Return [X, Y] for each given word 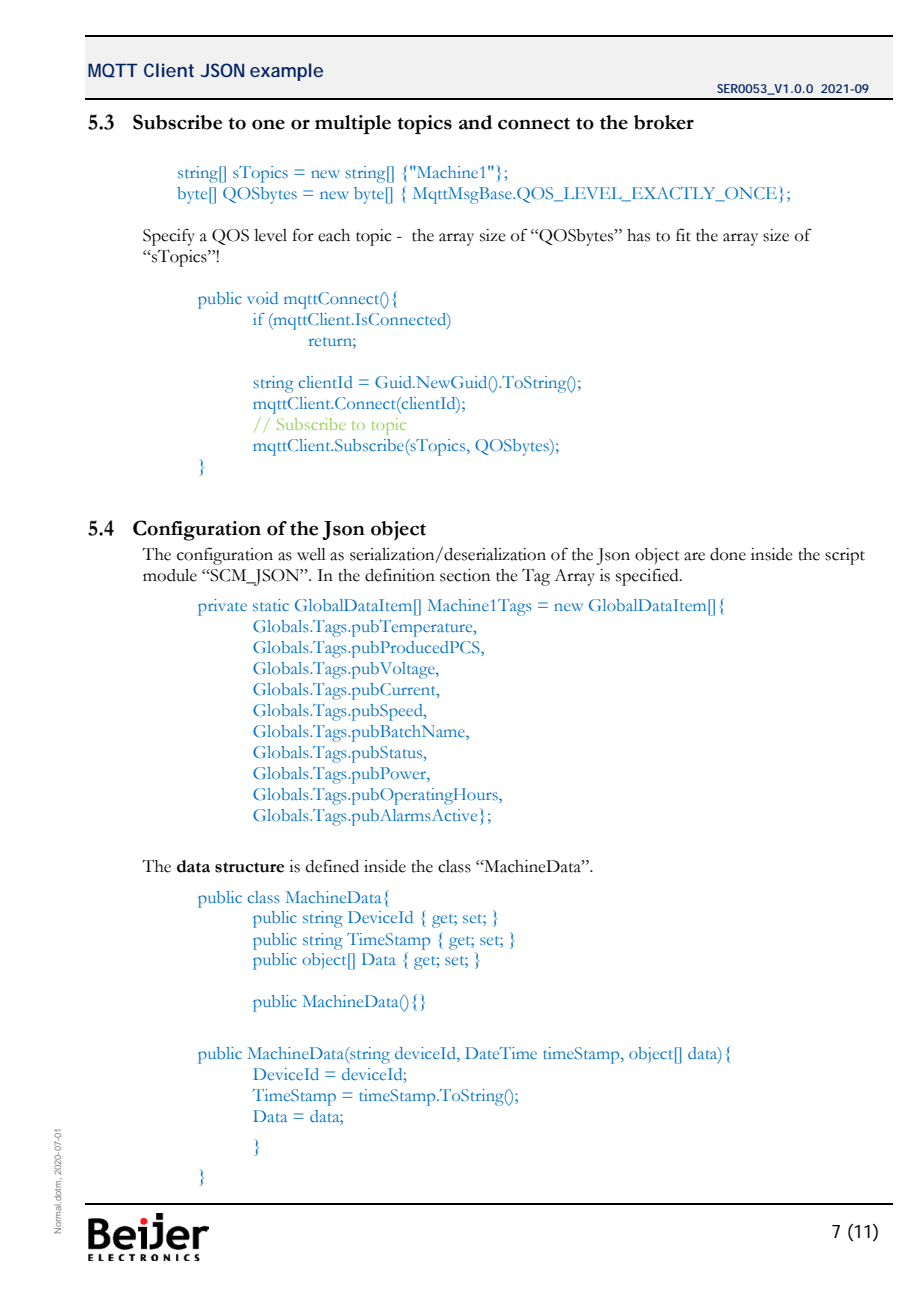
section [465, 575]
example [286, 72]
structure [249, 867]
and [475, 122]
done [728, 554]
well [311, 554]
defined [332, 866]
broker [664, 122]
